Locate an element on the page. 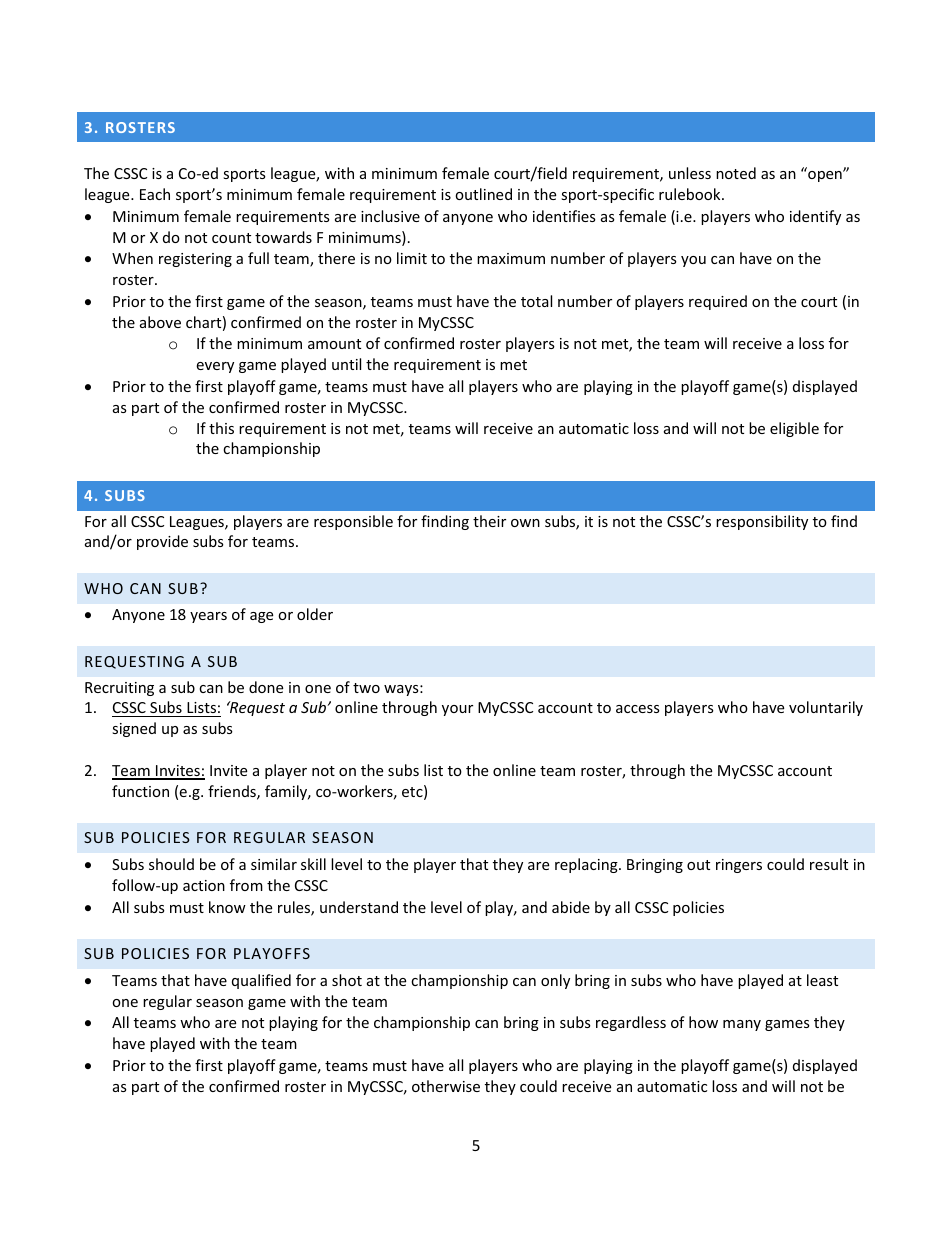 Image resolution: width=952 pixels, height=1233 pixels. otherwise is located at coordinates (446, 1086).
